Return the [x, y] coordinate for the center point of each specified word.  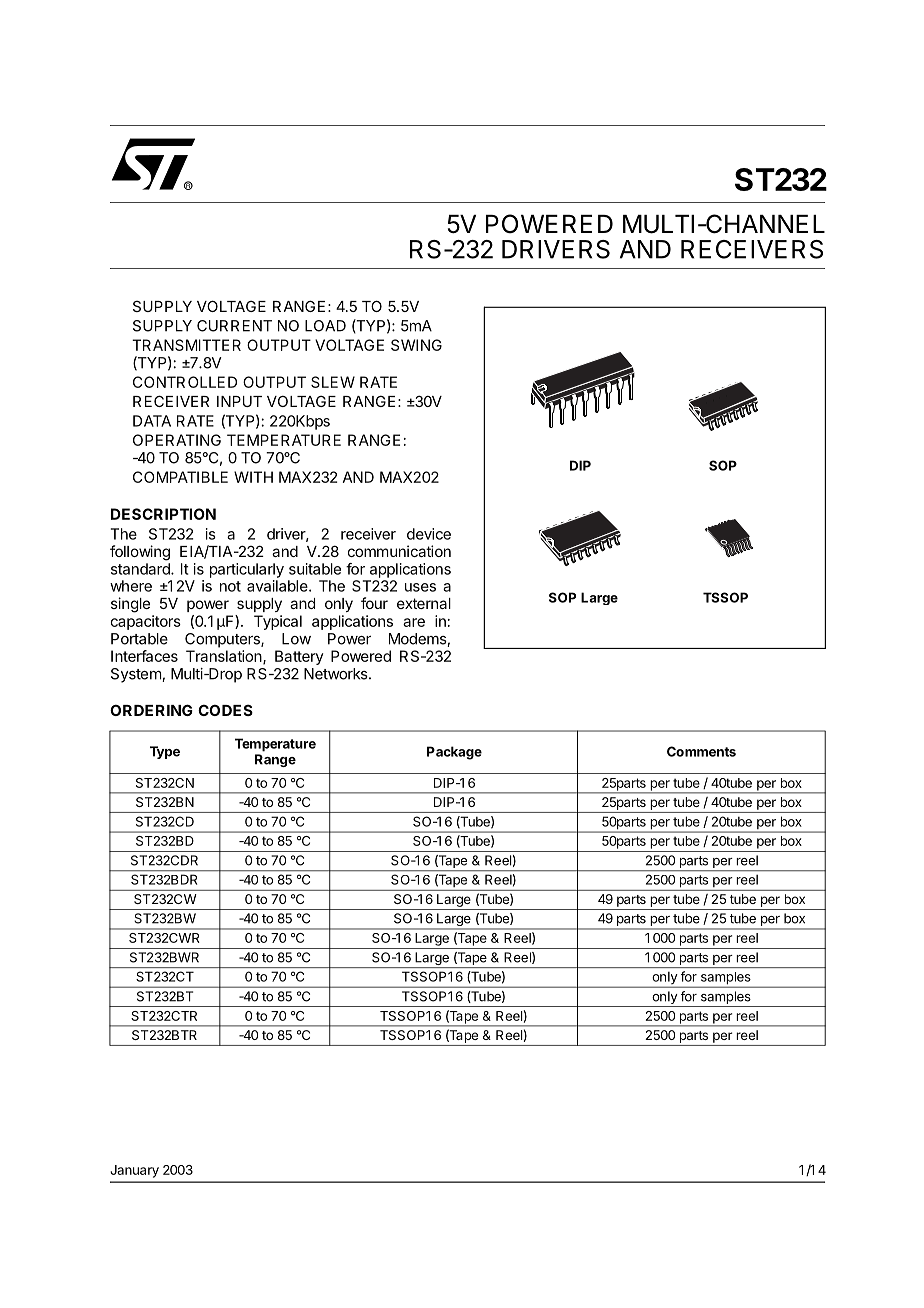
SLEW [333, 382]
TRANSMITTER [186, 345]
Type [165, 752]
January [134, 1171]
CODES [225, 710]
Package [454, 753]
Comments [701, 751]
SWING [416, 345]
